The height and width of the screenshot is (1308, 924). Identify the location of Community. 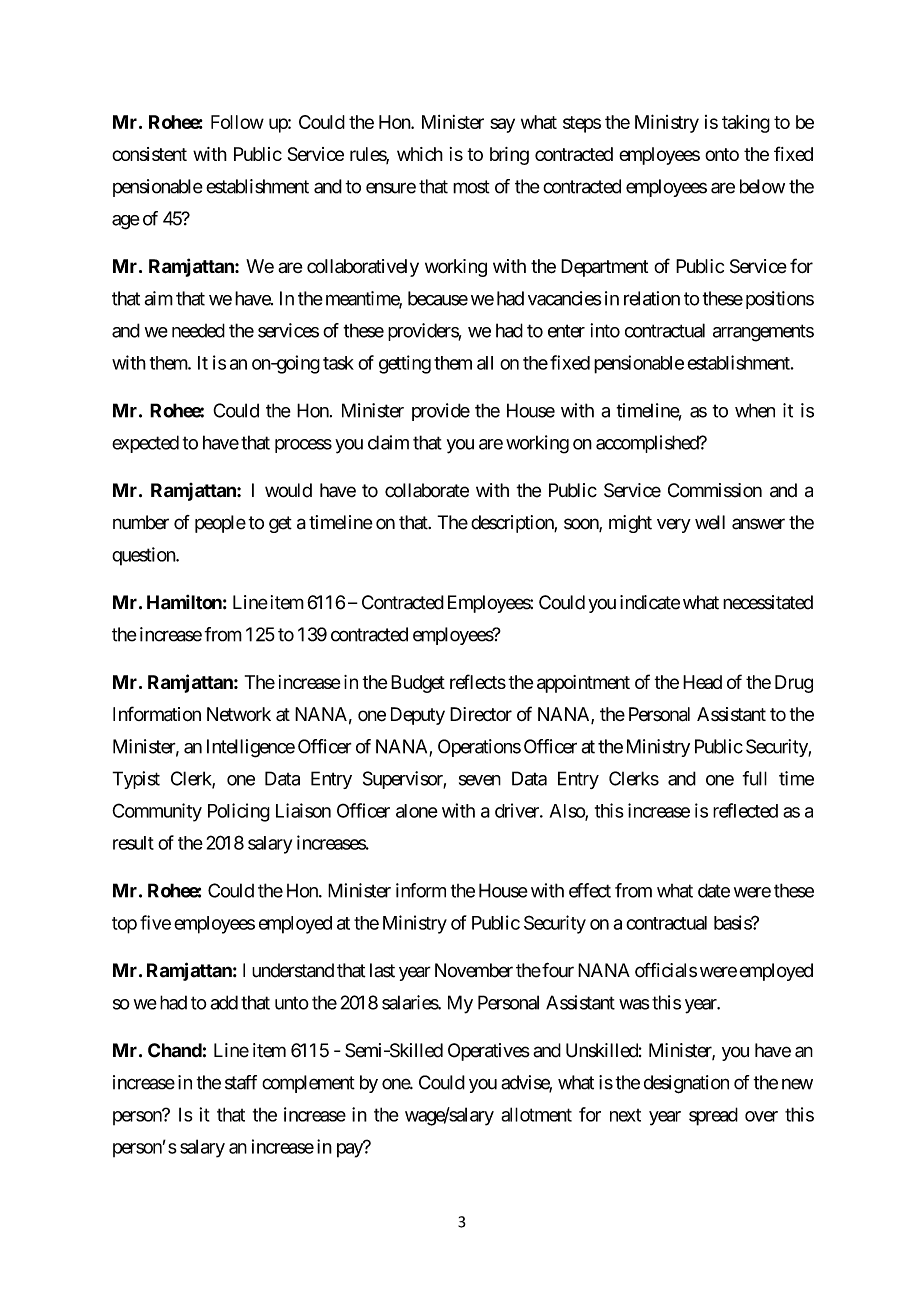
(157, 812).
